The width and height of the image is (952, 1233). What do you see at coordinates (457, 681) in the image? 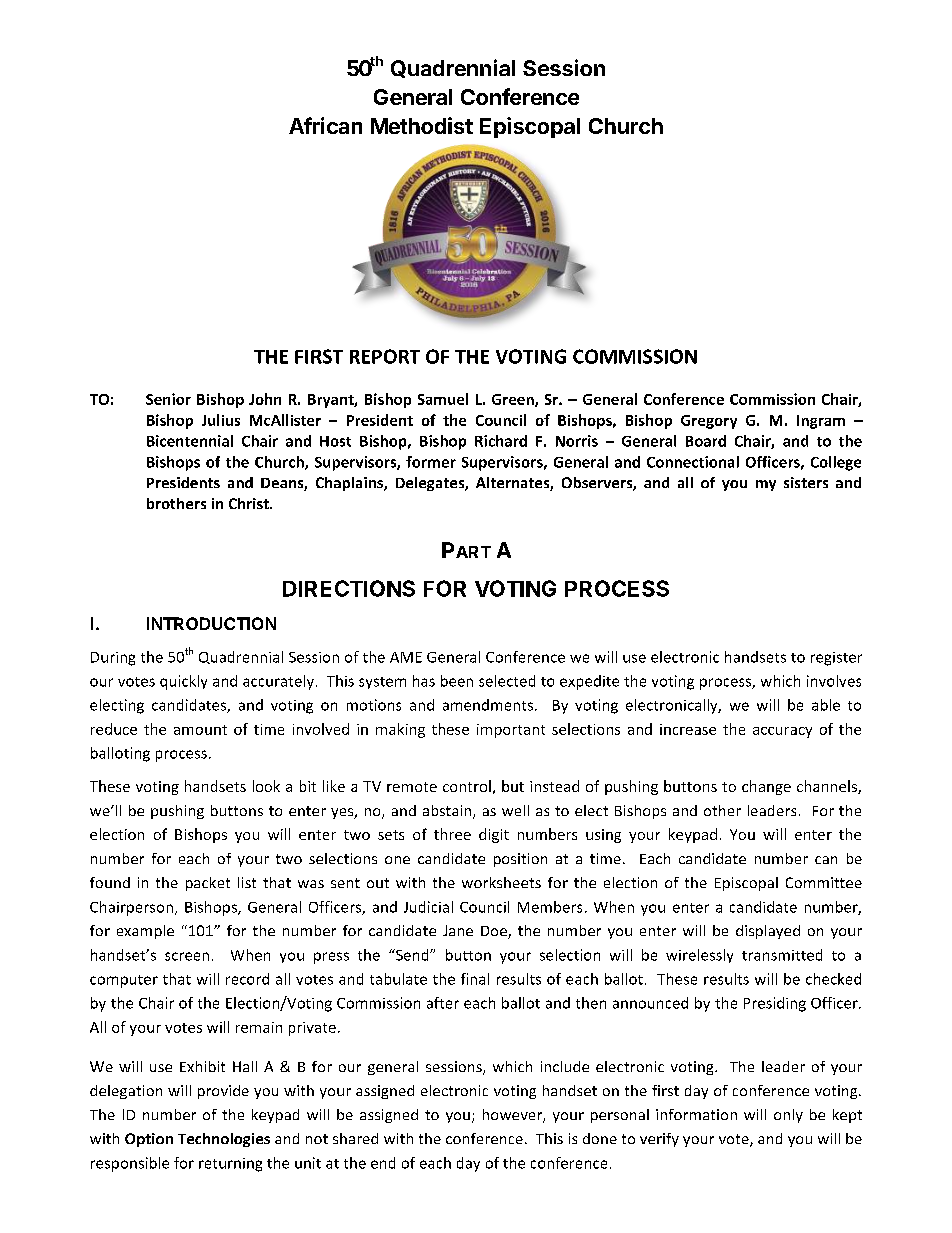
I see `been` at bounding box center [457, 681].
